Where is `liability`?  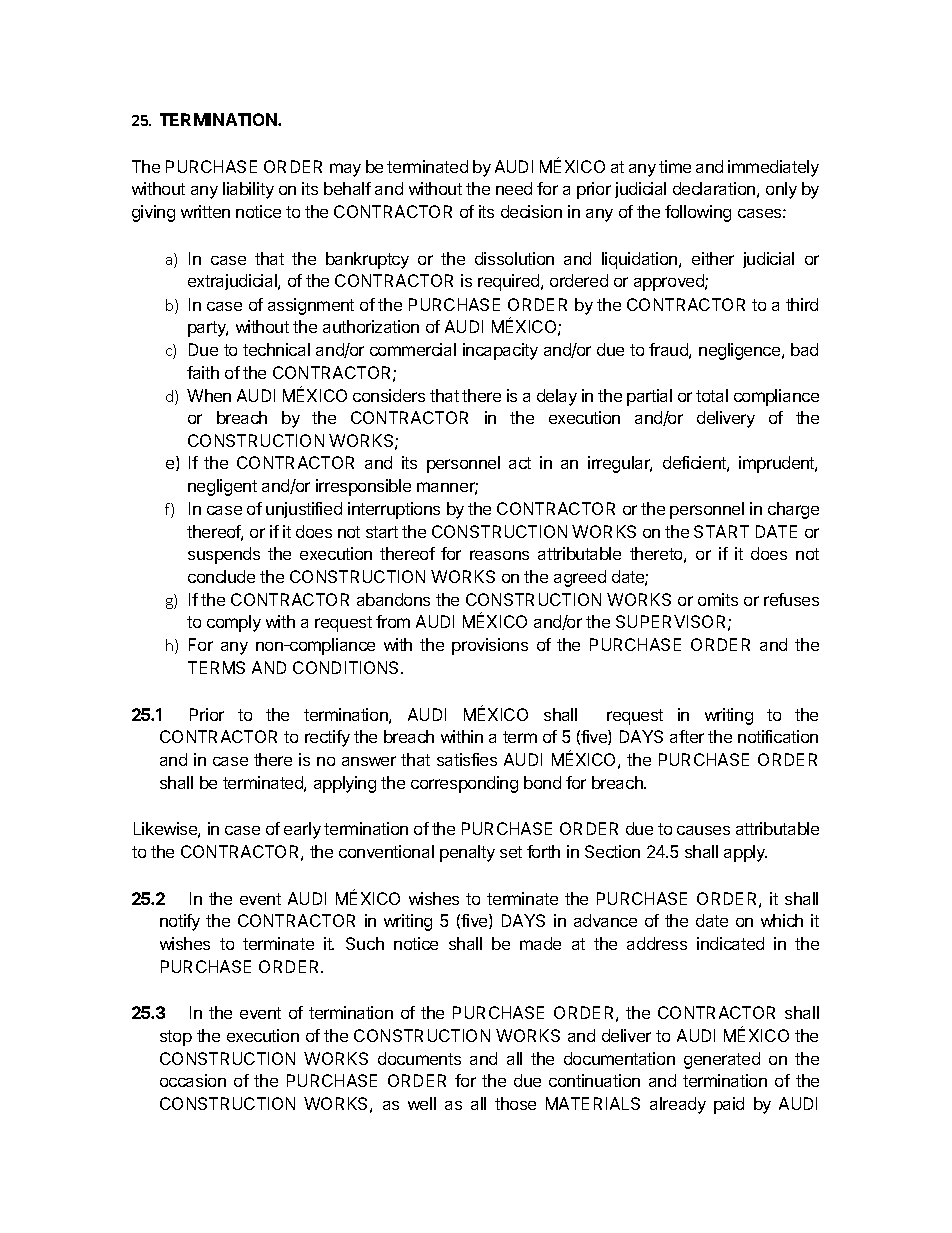
liability is located at coordinates (248, 190).
